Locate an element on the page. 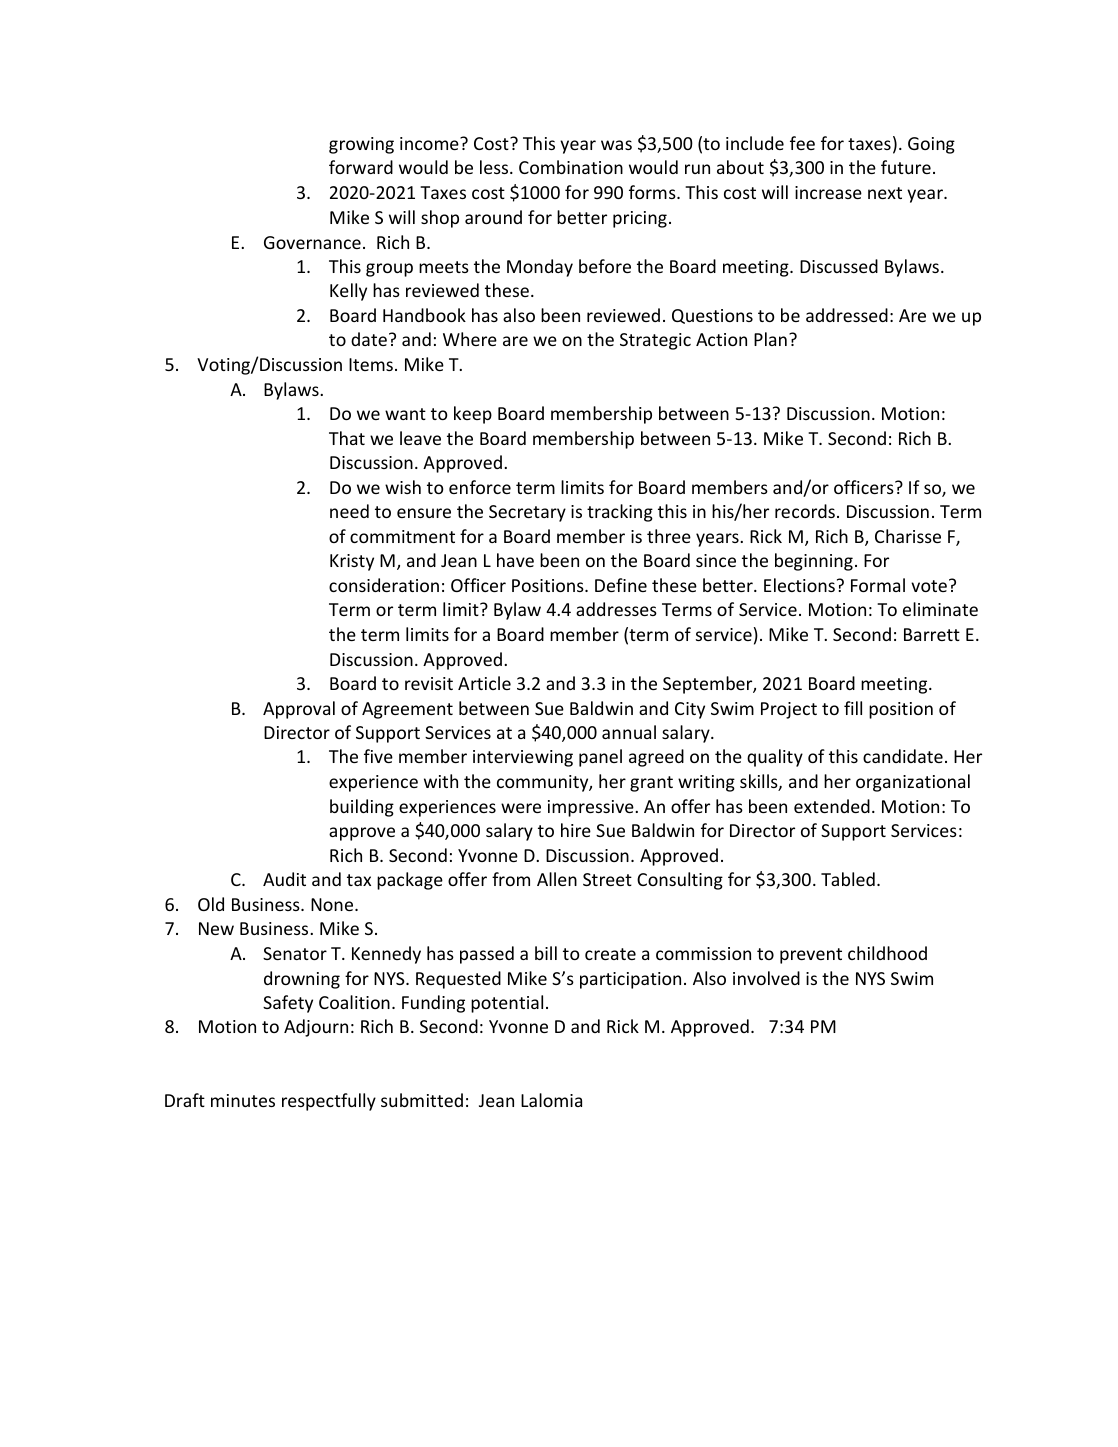  increase is located at coordinates (828, 192).
